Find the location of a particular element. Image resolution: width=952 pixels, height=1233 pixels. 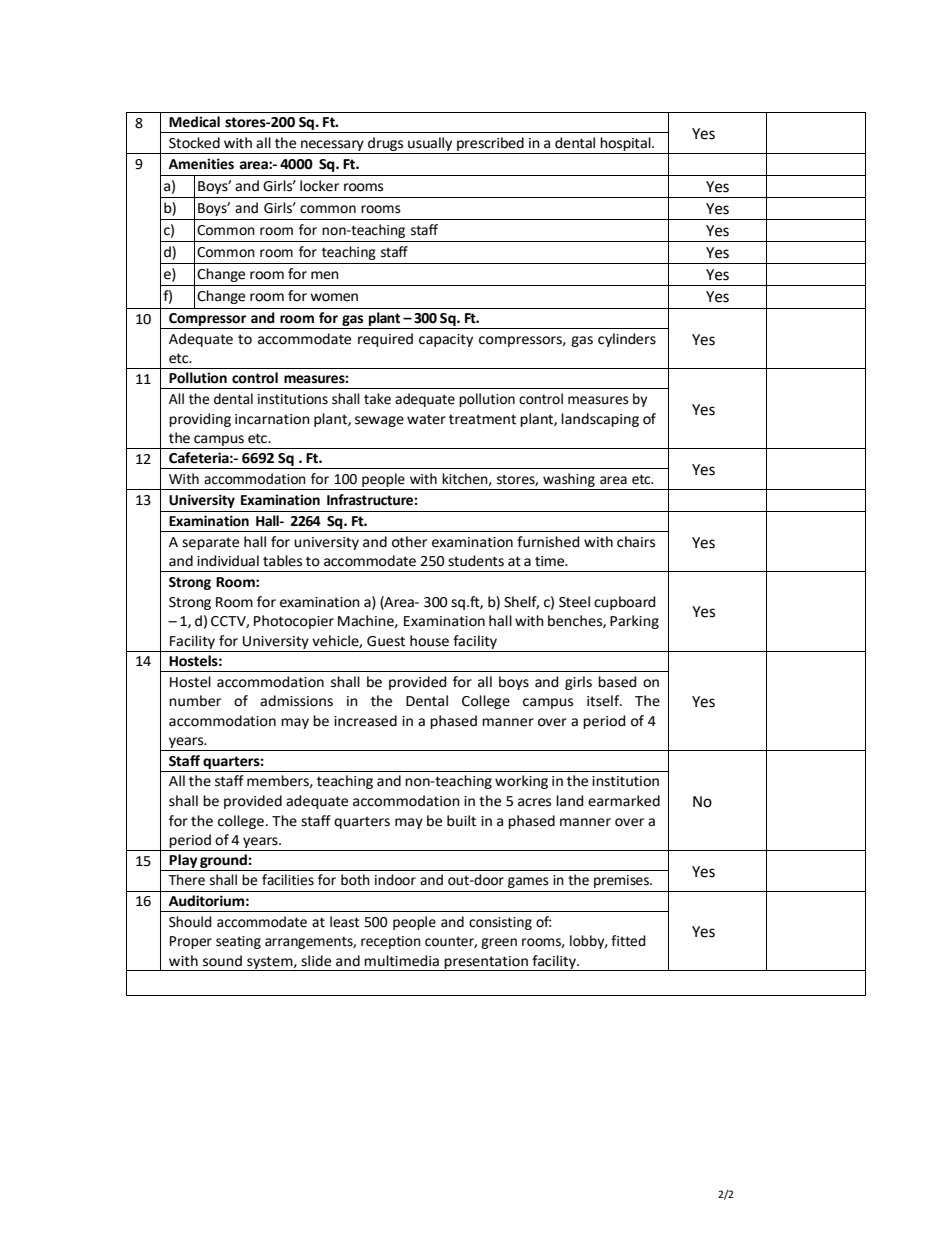

fitted is located at coordinates (628, 941).
